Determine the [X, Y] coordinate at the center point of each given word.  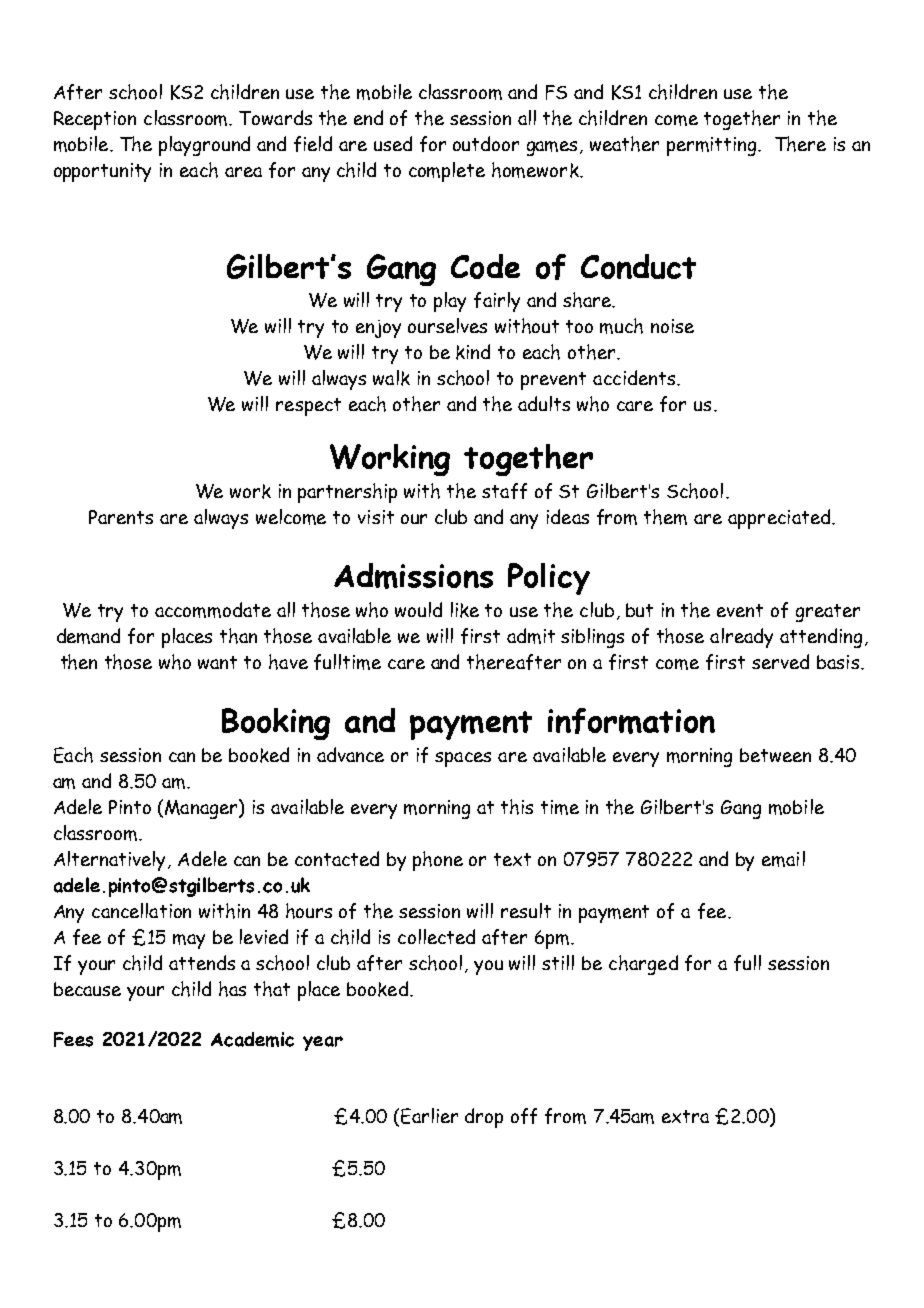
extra [685, 1116]
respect [308, 407]
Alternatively [111, 861]
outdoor [486, 143]
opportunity [102, 172]
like [465, 610]
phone [438, 861]
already [741, 638]
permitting [713, 146]
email [783, 859]
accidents [635, 377]
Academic [252, 1039]
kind [473, 352]
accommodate [213, 610]
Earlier [429, 1116]
